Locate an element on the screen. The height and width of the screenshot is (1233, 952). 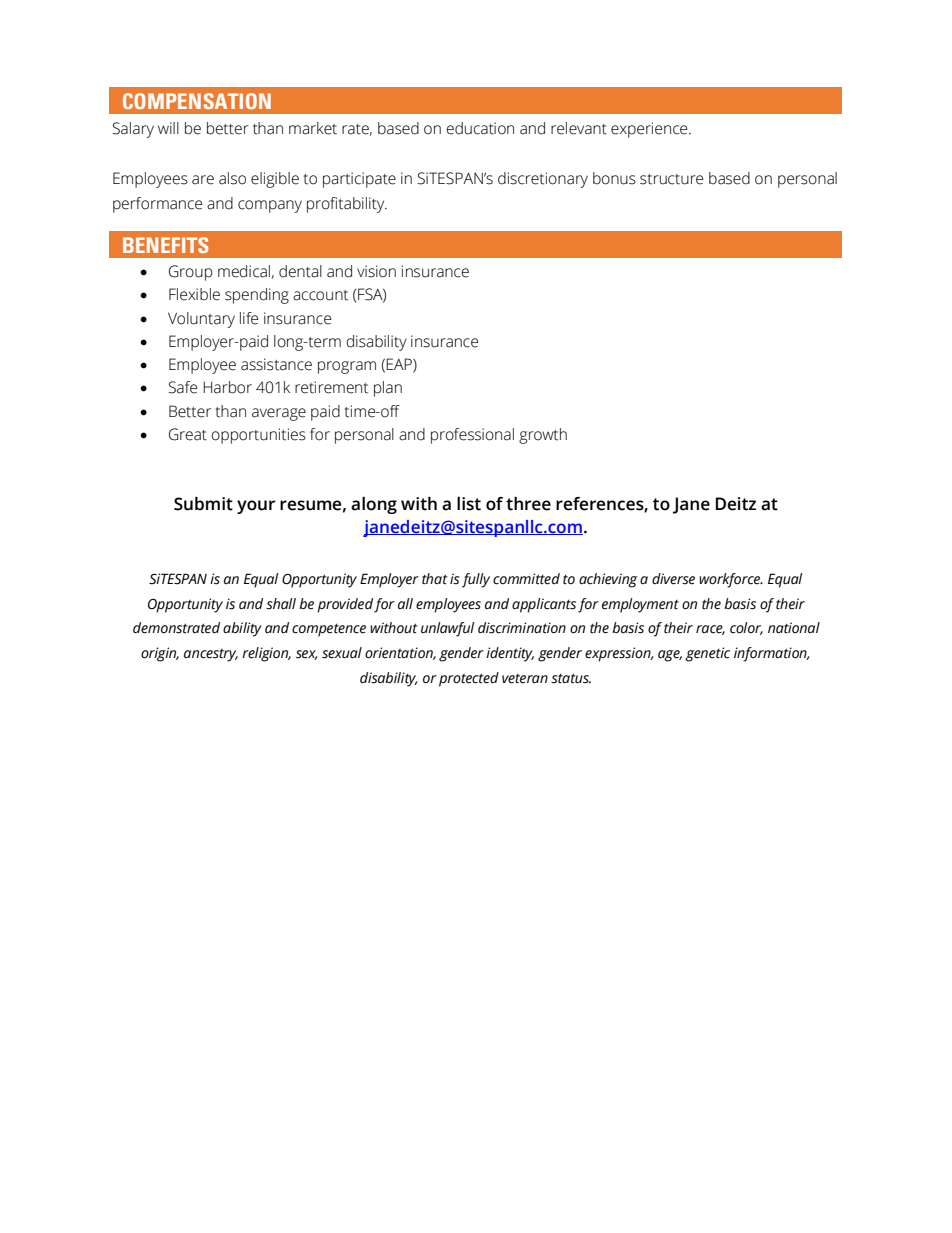
Submit is located at coordinates (203, 504).
